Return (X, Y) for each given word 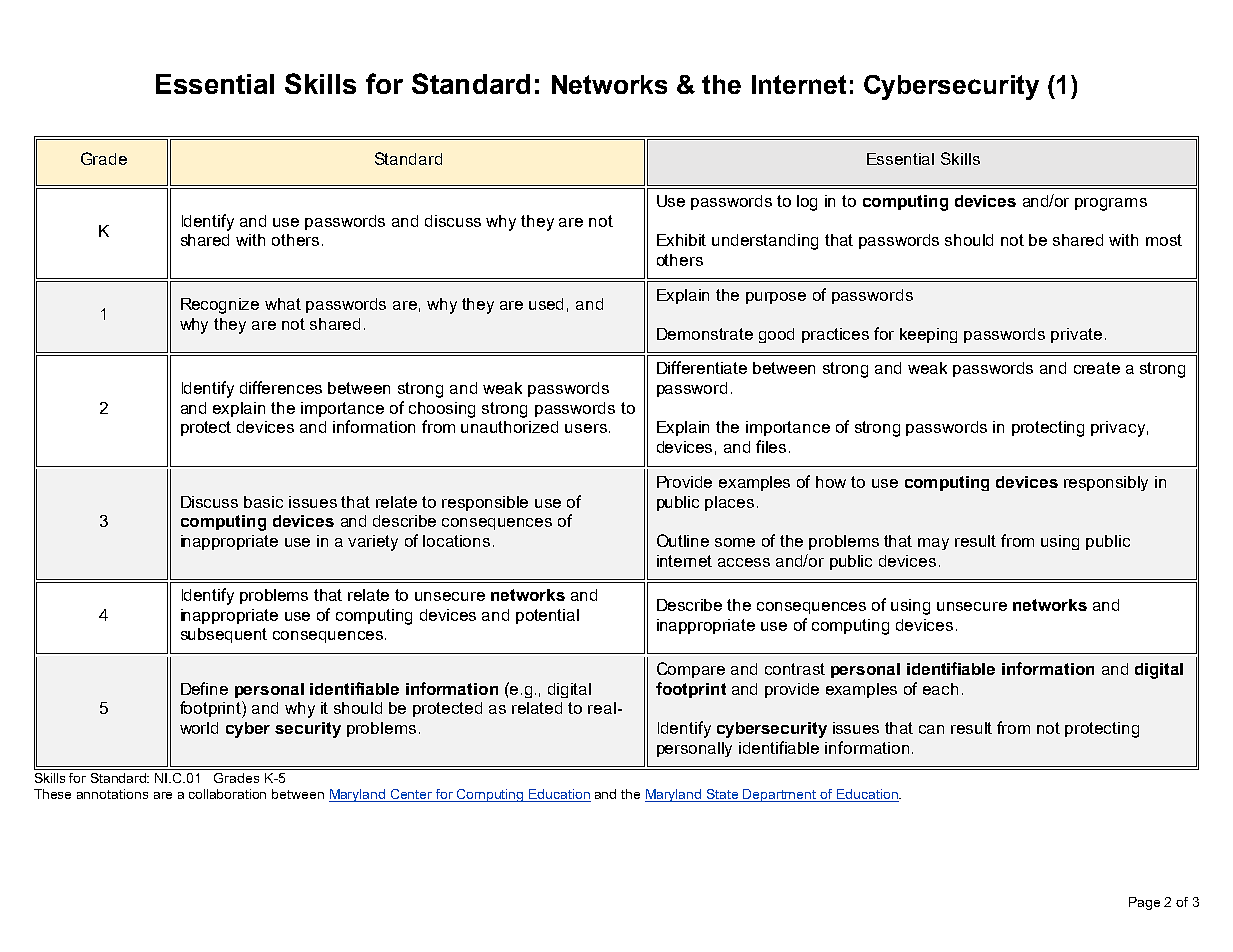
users (586, 428)
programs (1111, 204)
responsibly (1106, 483)
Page (1144, 903)
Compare (691, 670)
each (940, 689)
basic (263, 502)
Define (204, 688)
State (723, 795)
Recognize (220, 306)
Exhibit (681, 240)
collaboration (227, 794)
